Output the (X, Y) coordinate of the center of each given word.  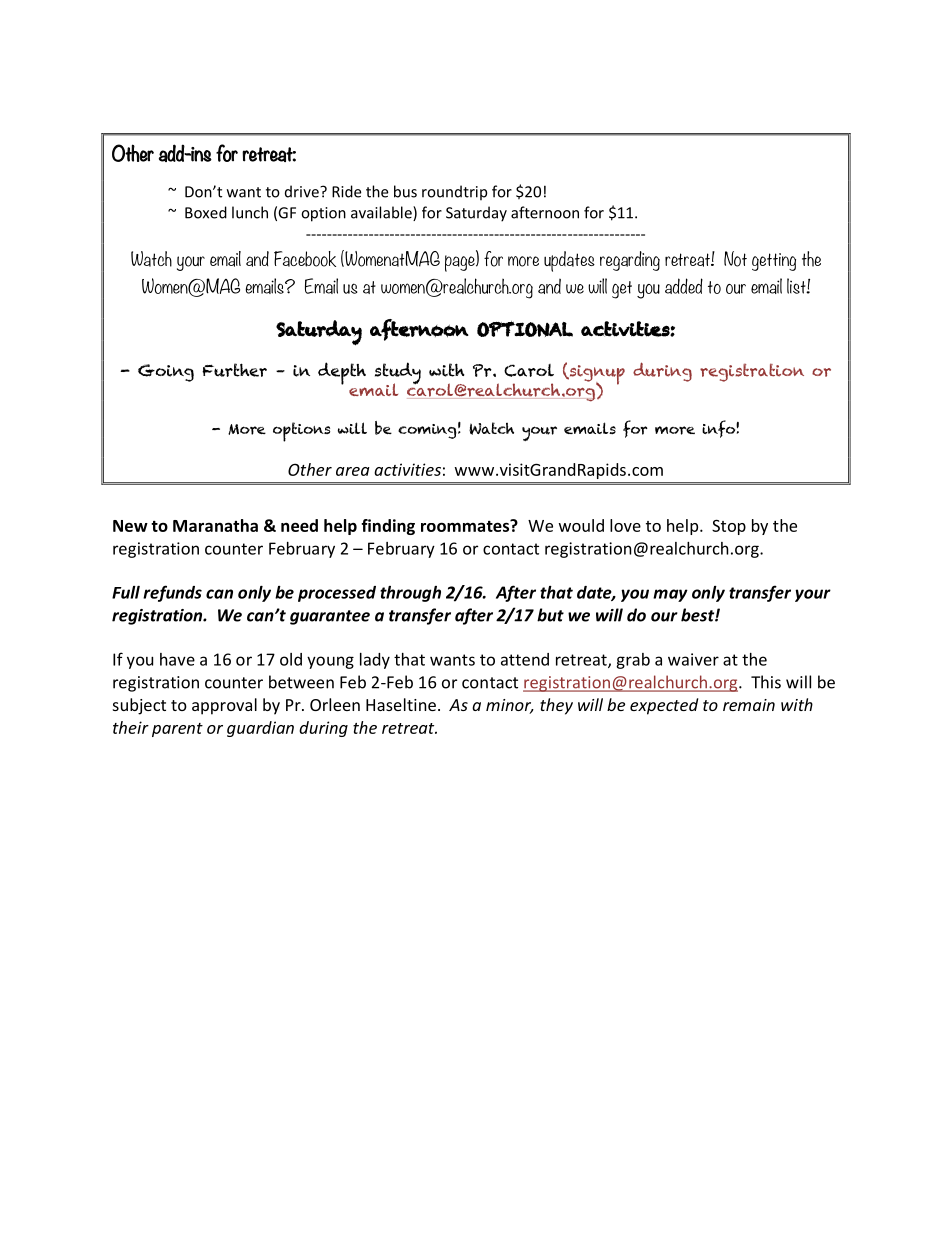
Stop (729, 527)
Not (735, 259)
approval (224, 706)
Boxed (206, 212)
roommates (466, 526)
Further (234, 370)
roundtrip (454, 193)
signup (596, 376)
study (398, 374)
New (130, 526)
